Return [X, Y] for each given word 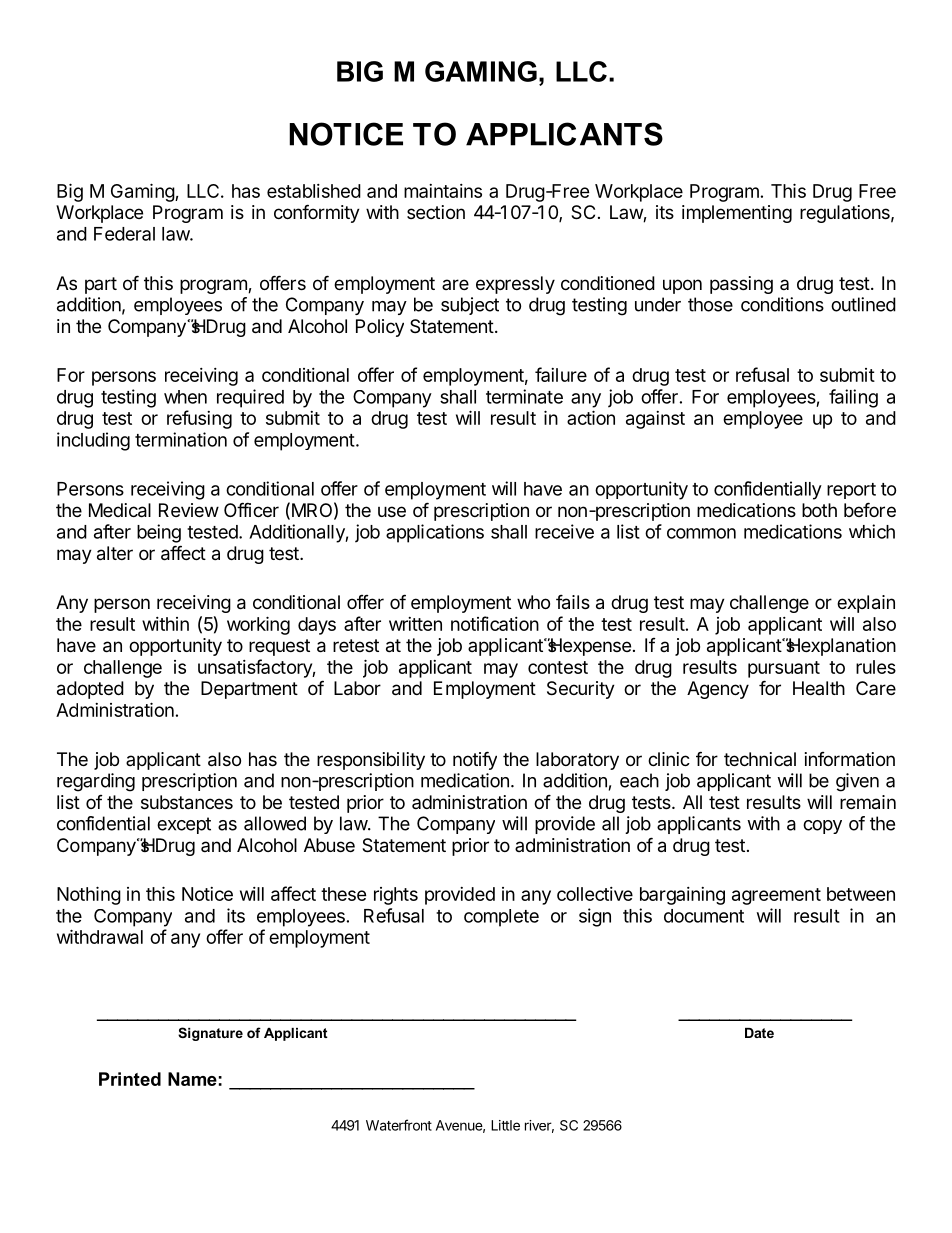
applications [435, 533]
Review [189, 510]
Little [505, 1125]
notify [475, 760]
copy [822, 827]
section [436, 212]
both [819, 510]
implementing [737, 214]
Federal [124, 234]
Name [192, 1079]
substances [187, 802]
